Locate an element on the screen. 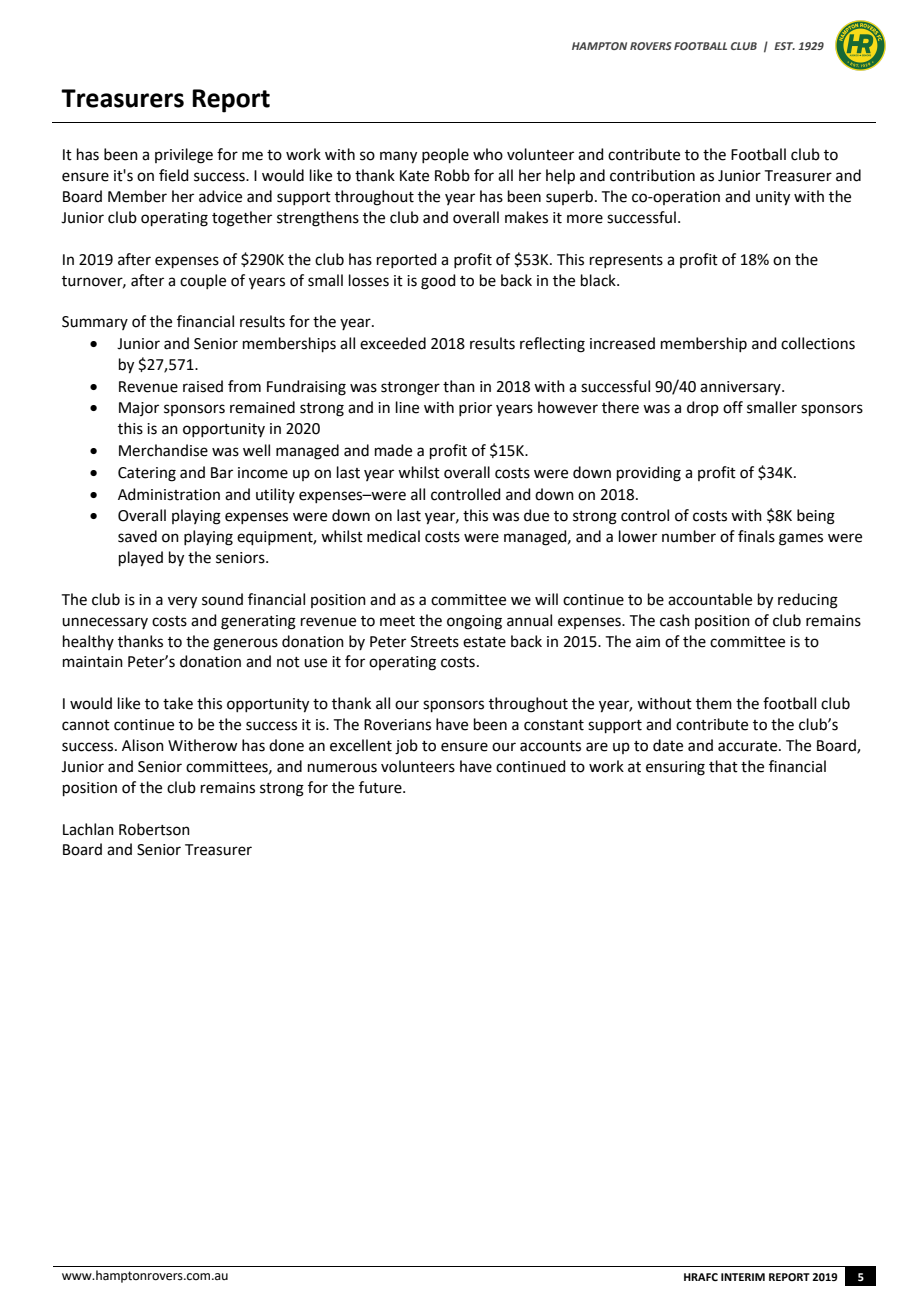 The height and width of the screenshot is (1308, 924). Robertson is located at coordinates (154, 829).
